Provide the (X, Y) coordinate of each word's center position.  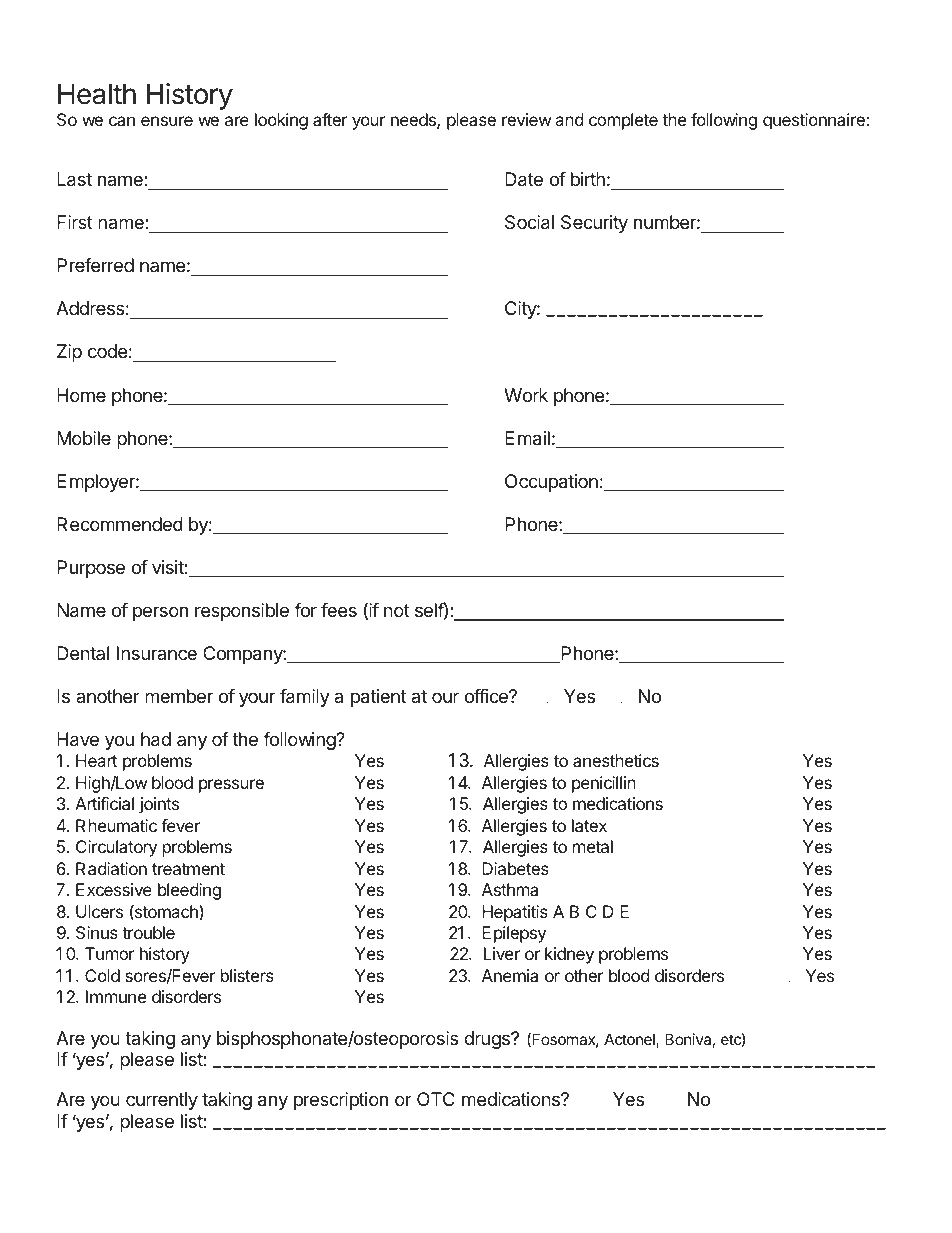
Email (527, 438)
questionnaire (815, 121)
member (179, 696)
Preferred (95, 265)
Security (594, 224)
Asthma (510, 889)
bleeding (189, 891)
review (527, 119)
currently (162, 1101)
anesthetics (616, 760)
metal (593, 846)
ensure (167, 121)
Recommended (120, 524)
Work (526, 395)
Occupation (551, 483)
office (487, 696)
